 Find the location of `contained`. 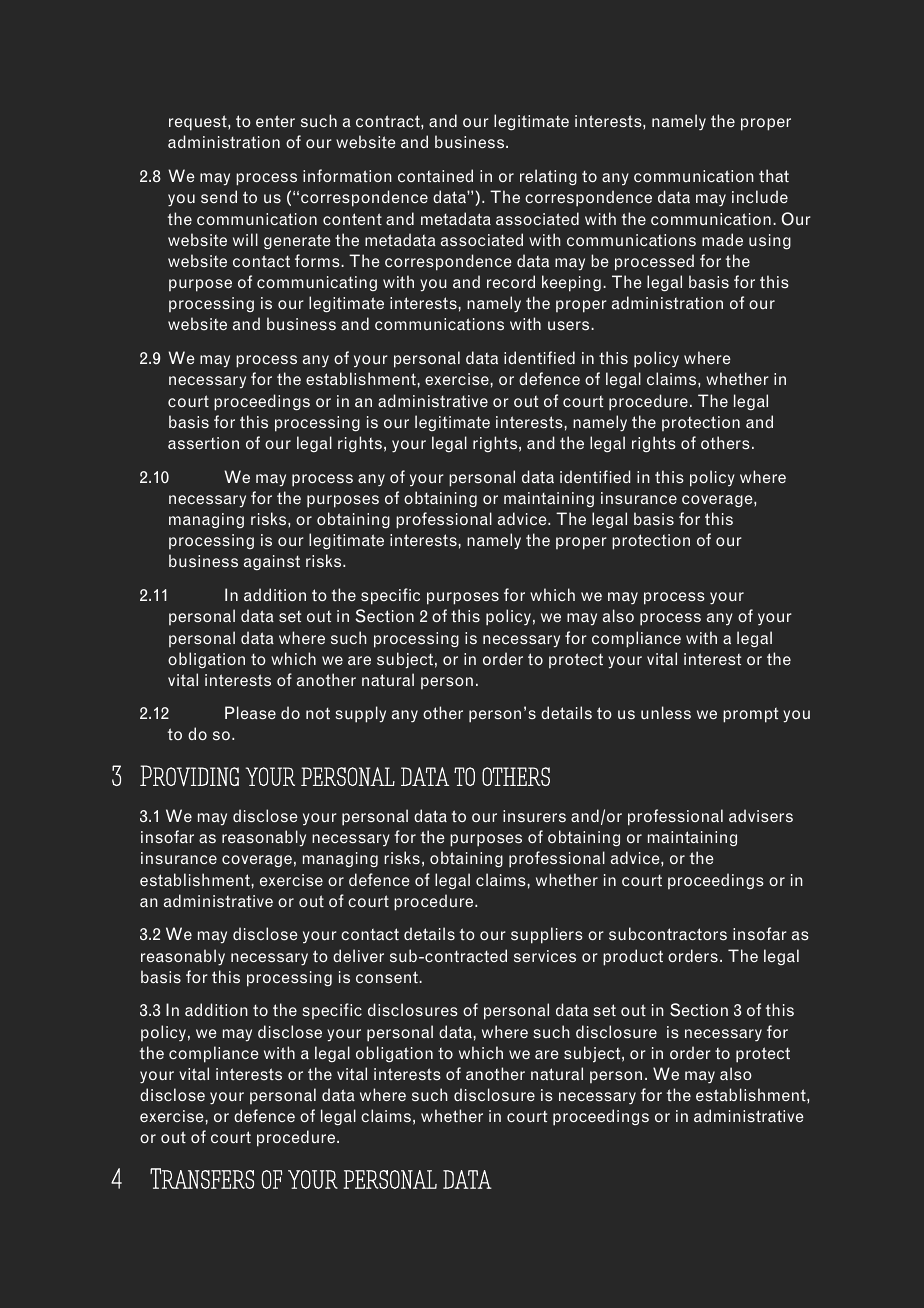

contained is located at coordinates (435, 175).
